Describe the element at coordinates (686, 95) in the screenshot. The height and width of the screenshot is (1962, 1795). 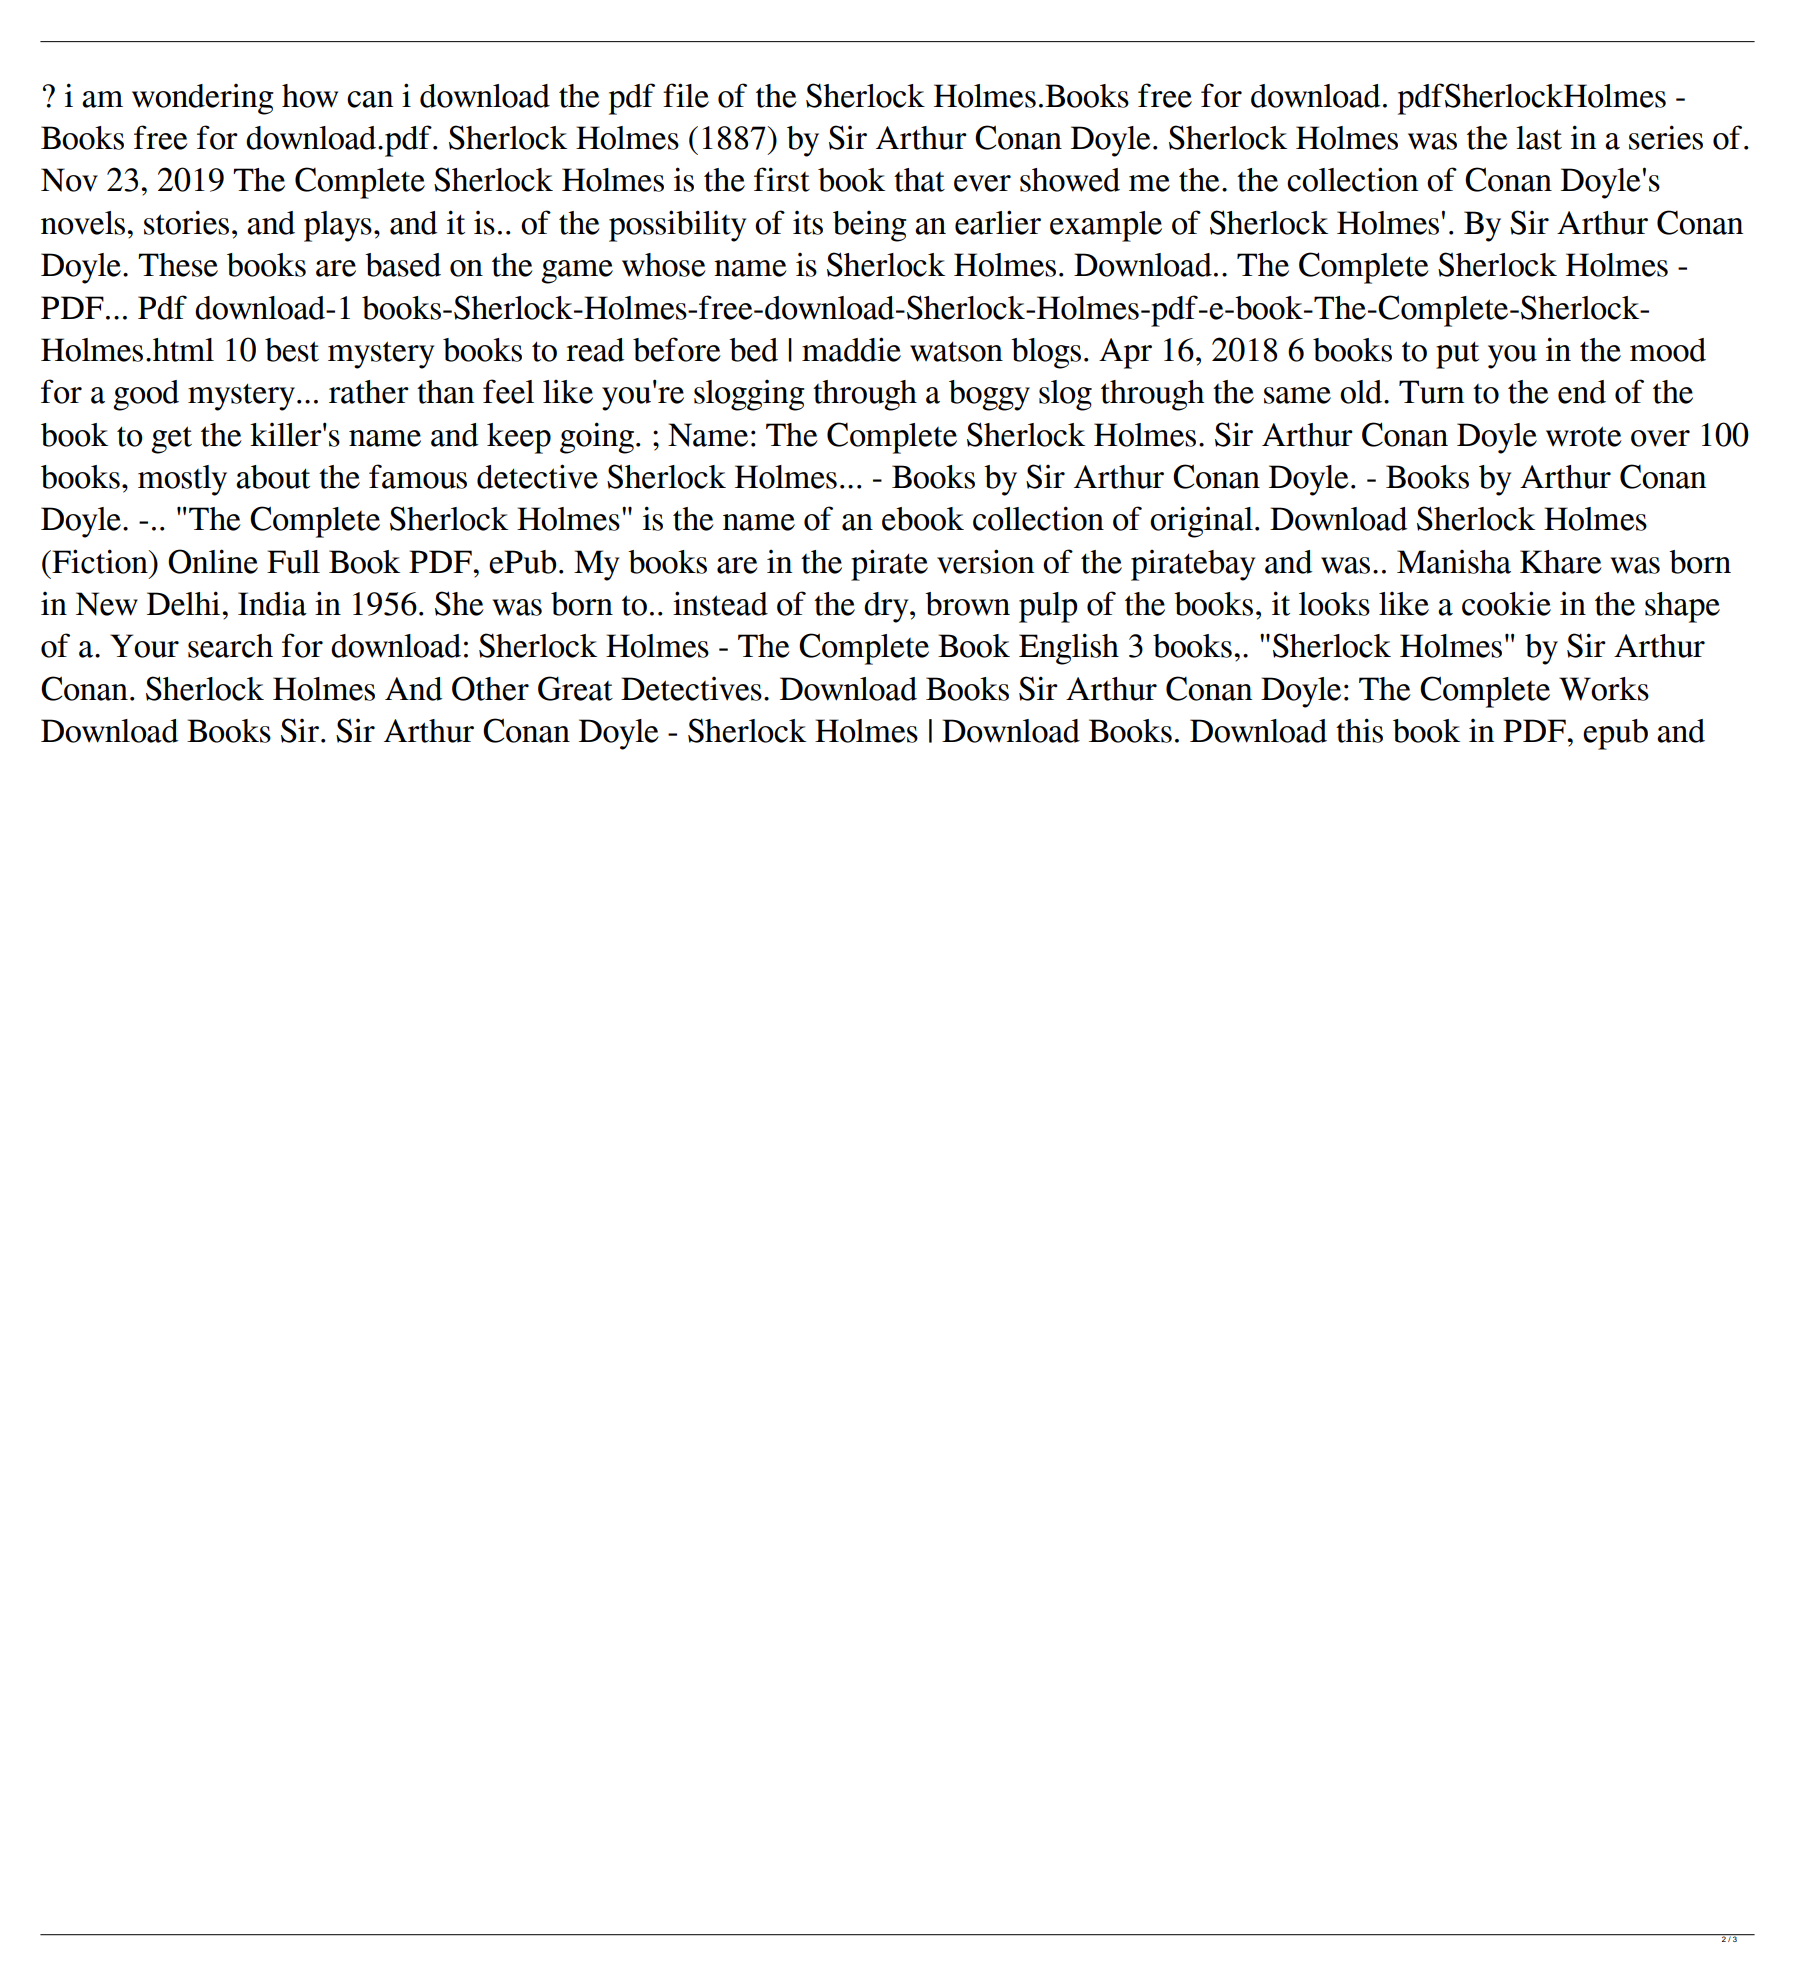
I see `file` at that location.
